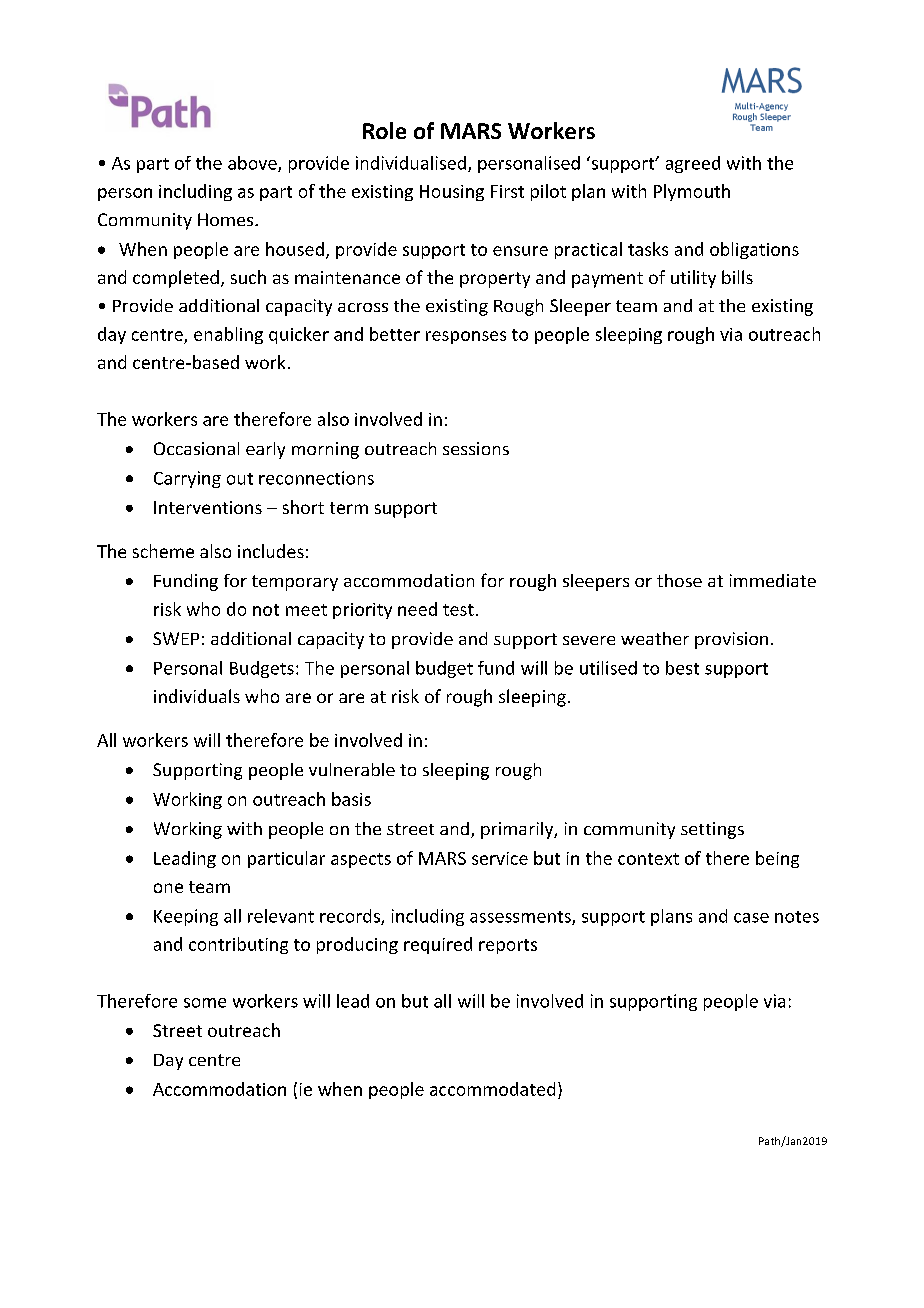 The width and height of the screenshot is (924, 1308). Describe the element at coordinates (458, 610) in the screenshot. I see `test` at that location.
